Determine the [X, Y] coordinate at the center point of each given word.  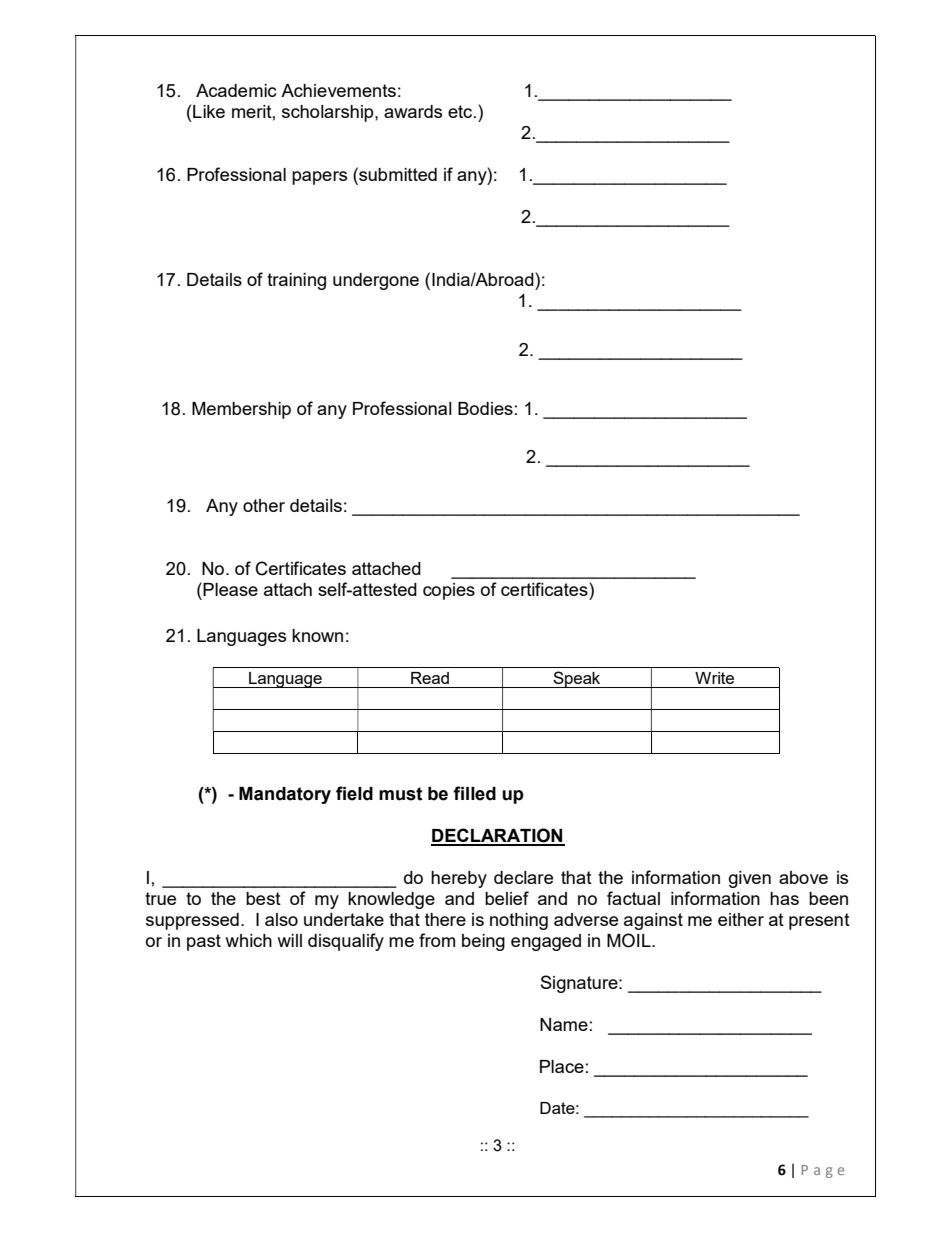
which [248, 940]
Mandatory [285, 795]
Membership [241, 410]
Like [209, 111]
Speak [577, 679]
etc [461, 111]
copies [449, 591]
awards [413, 111]
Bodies [485, 408]
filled [474, 793]
